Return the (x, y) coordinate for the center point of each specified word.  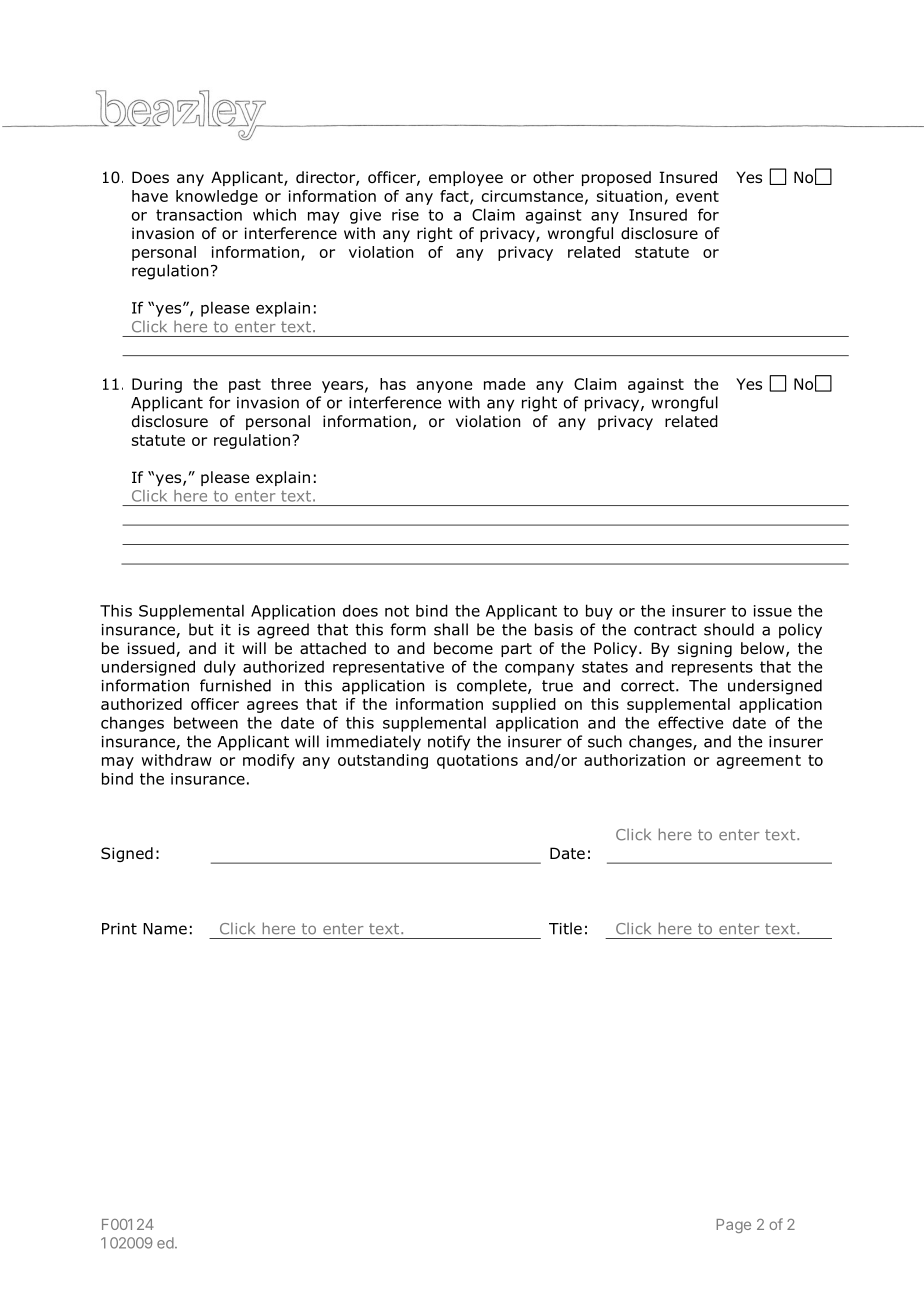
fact (455, 197)
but (201, 629)
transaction (199, 215)
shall (451, 629)
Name (165, 929)
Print (119, 929)
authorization (634, 760)
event (697, 196)
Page (733, 1226)
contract (665, 630)
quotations (477, 761)
